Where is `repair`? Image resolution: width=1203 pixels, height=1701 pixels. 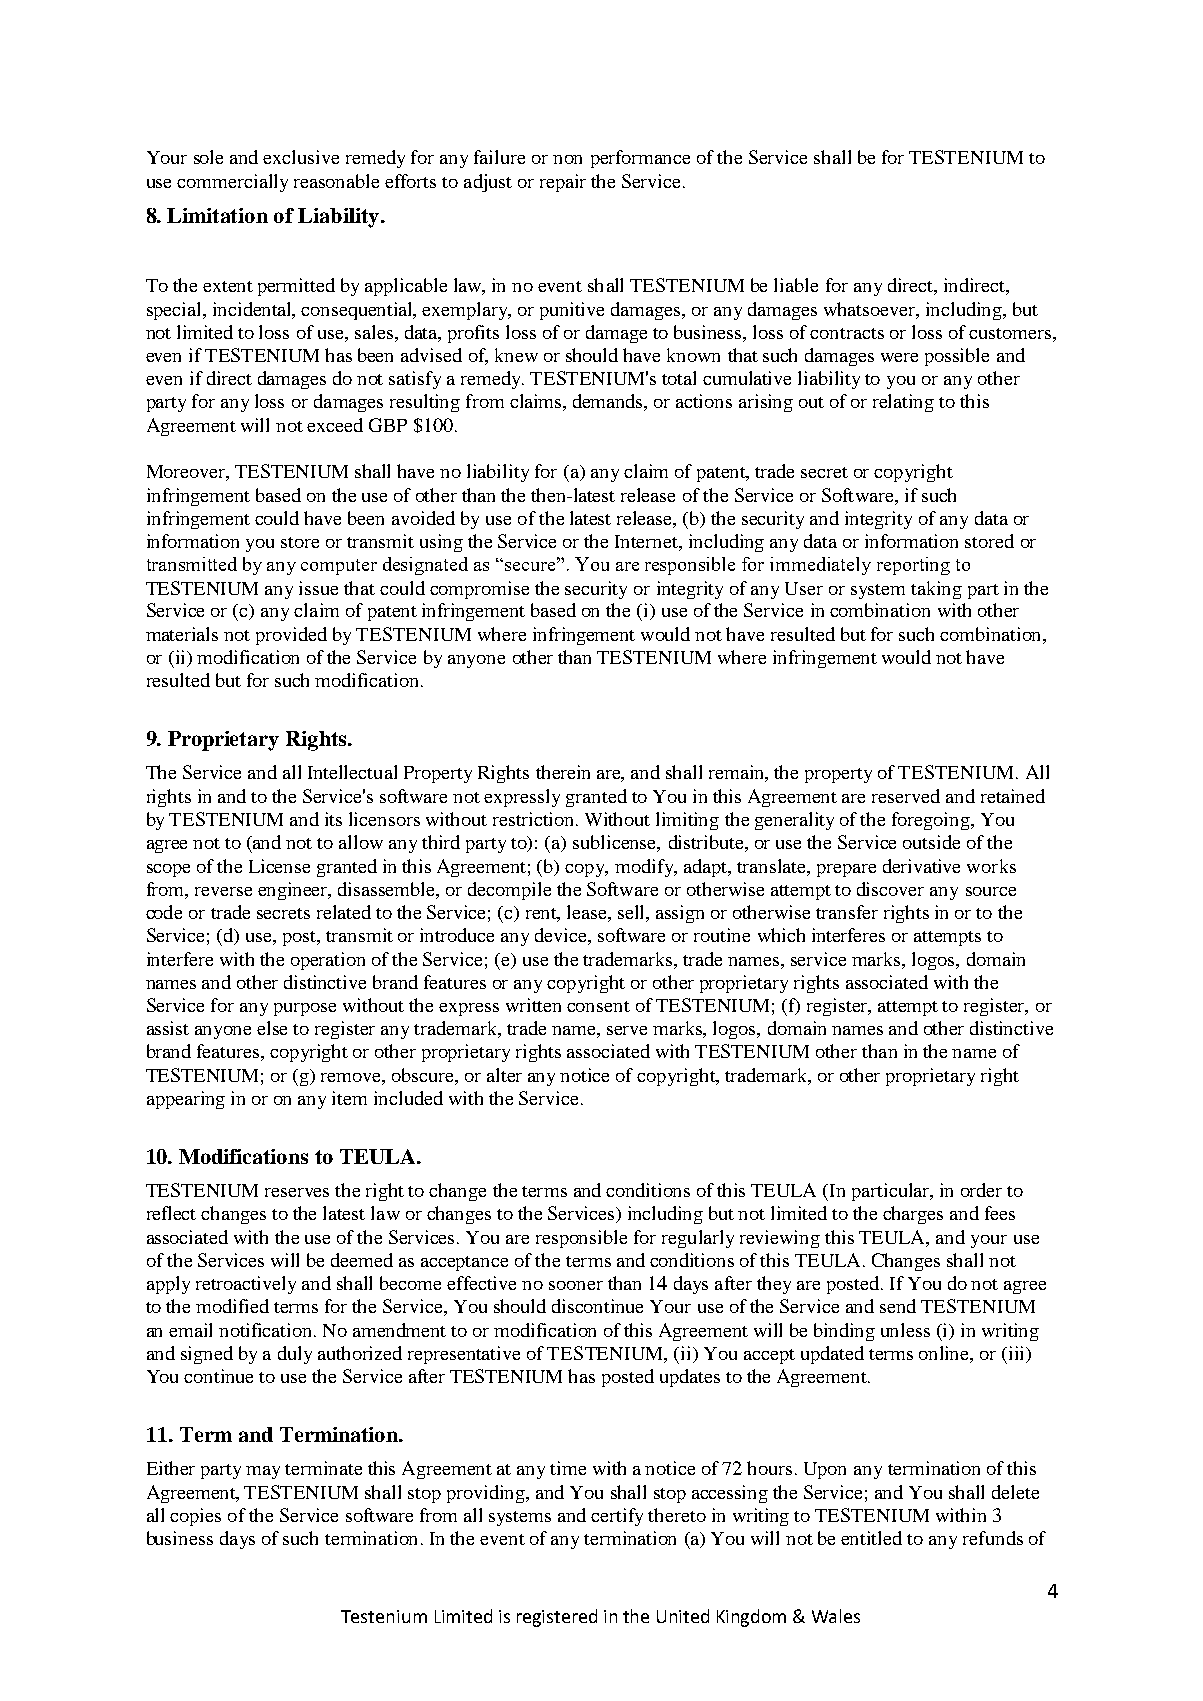
repair is located at coordinates (563, 183).
